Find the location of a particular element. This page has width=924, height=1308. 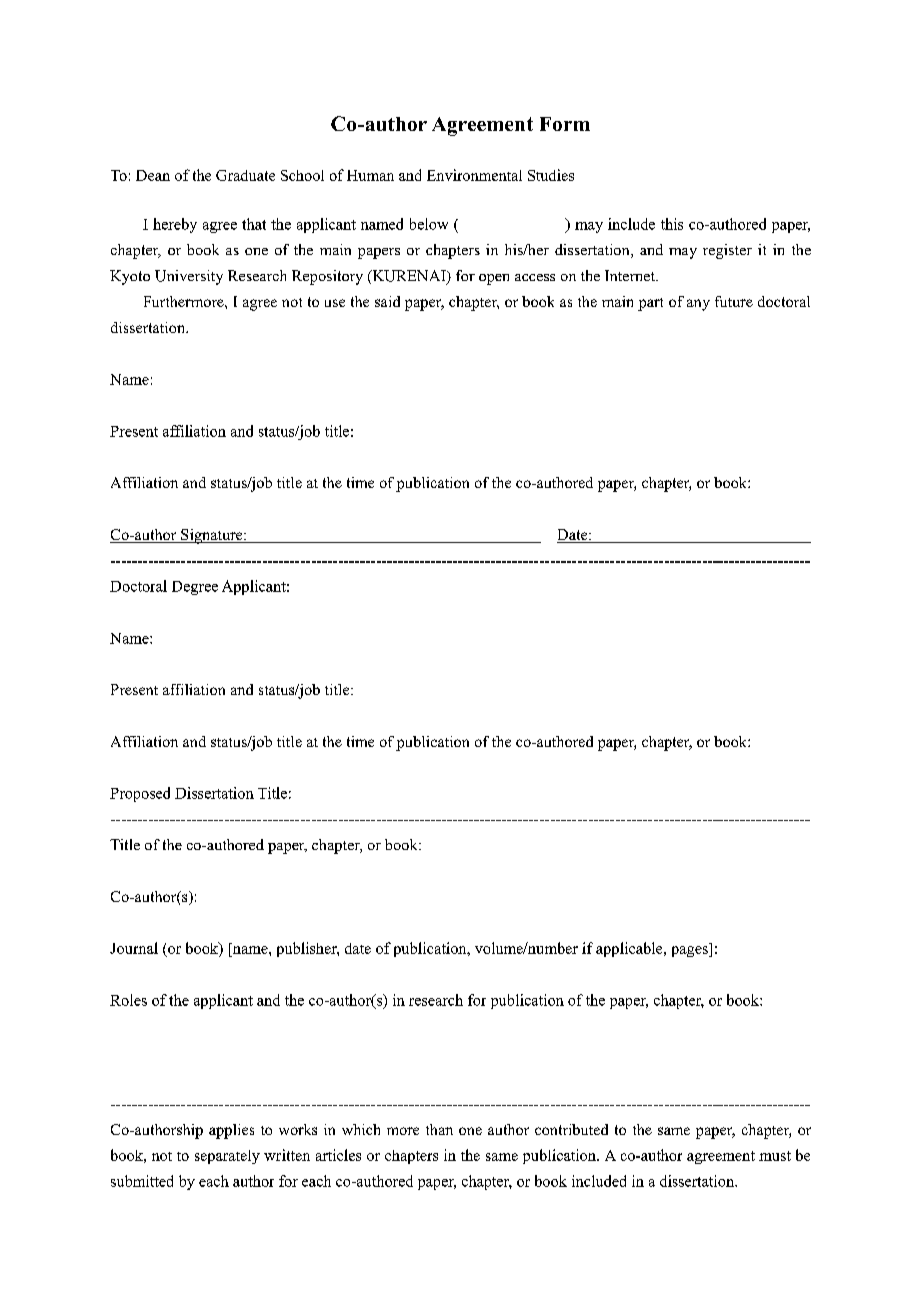

Signature is located at coordinates (212, 536).
